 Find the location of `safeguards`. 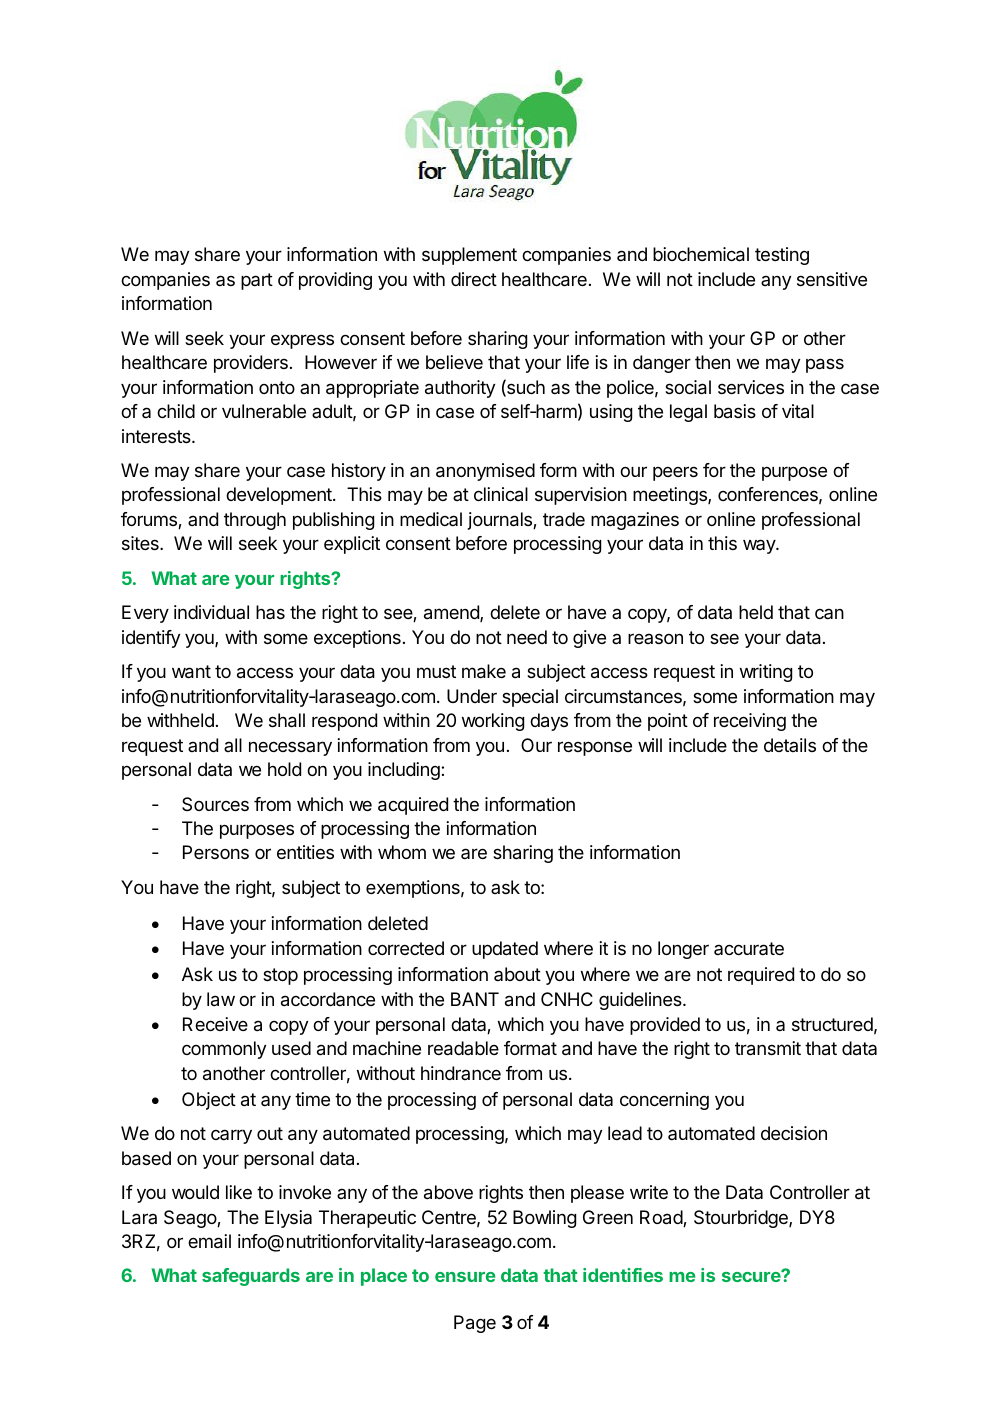

safeguards is located at coordinates (251, 1277).
